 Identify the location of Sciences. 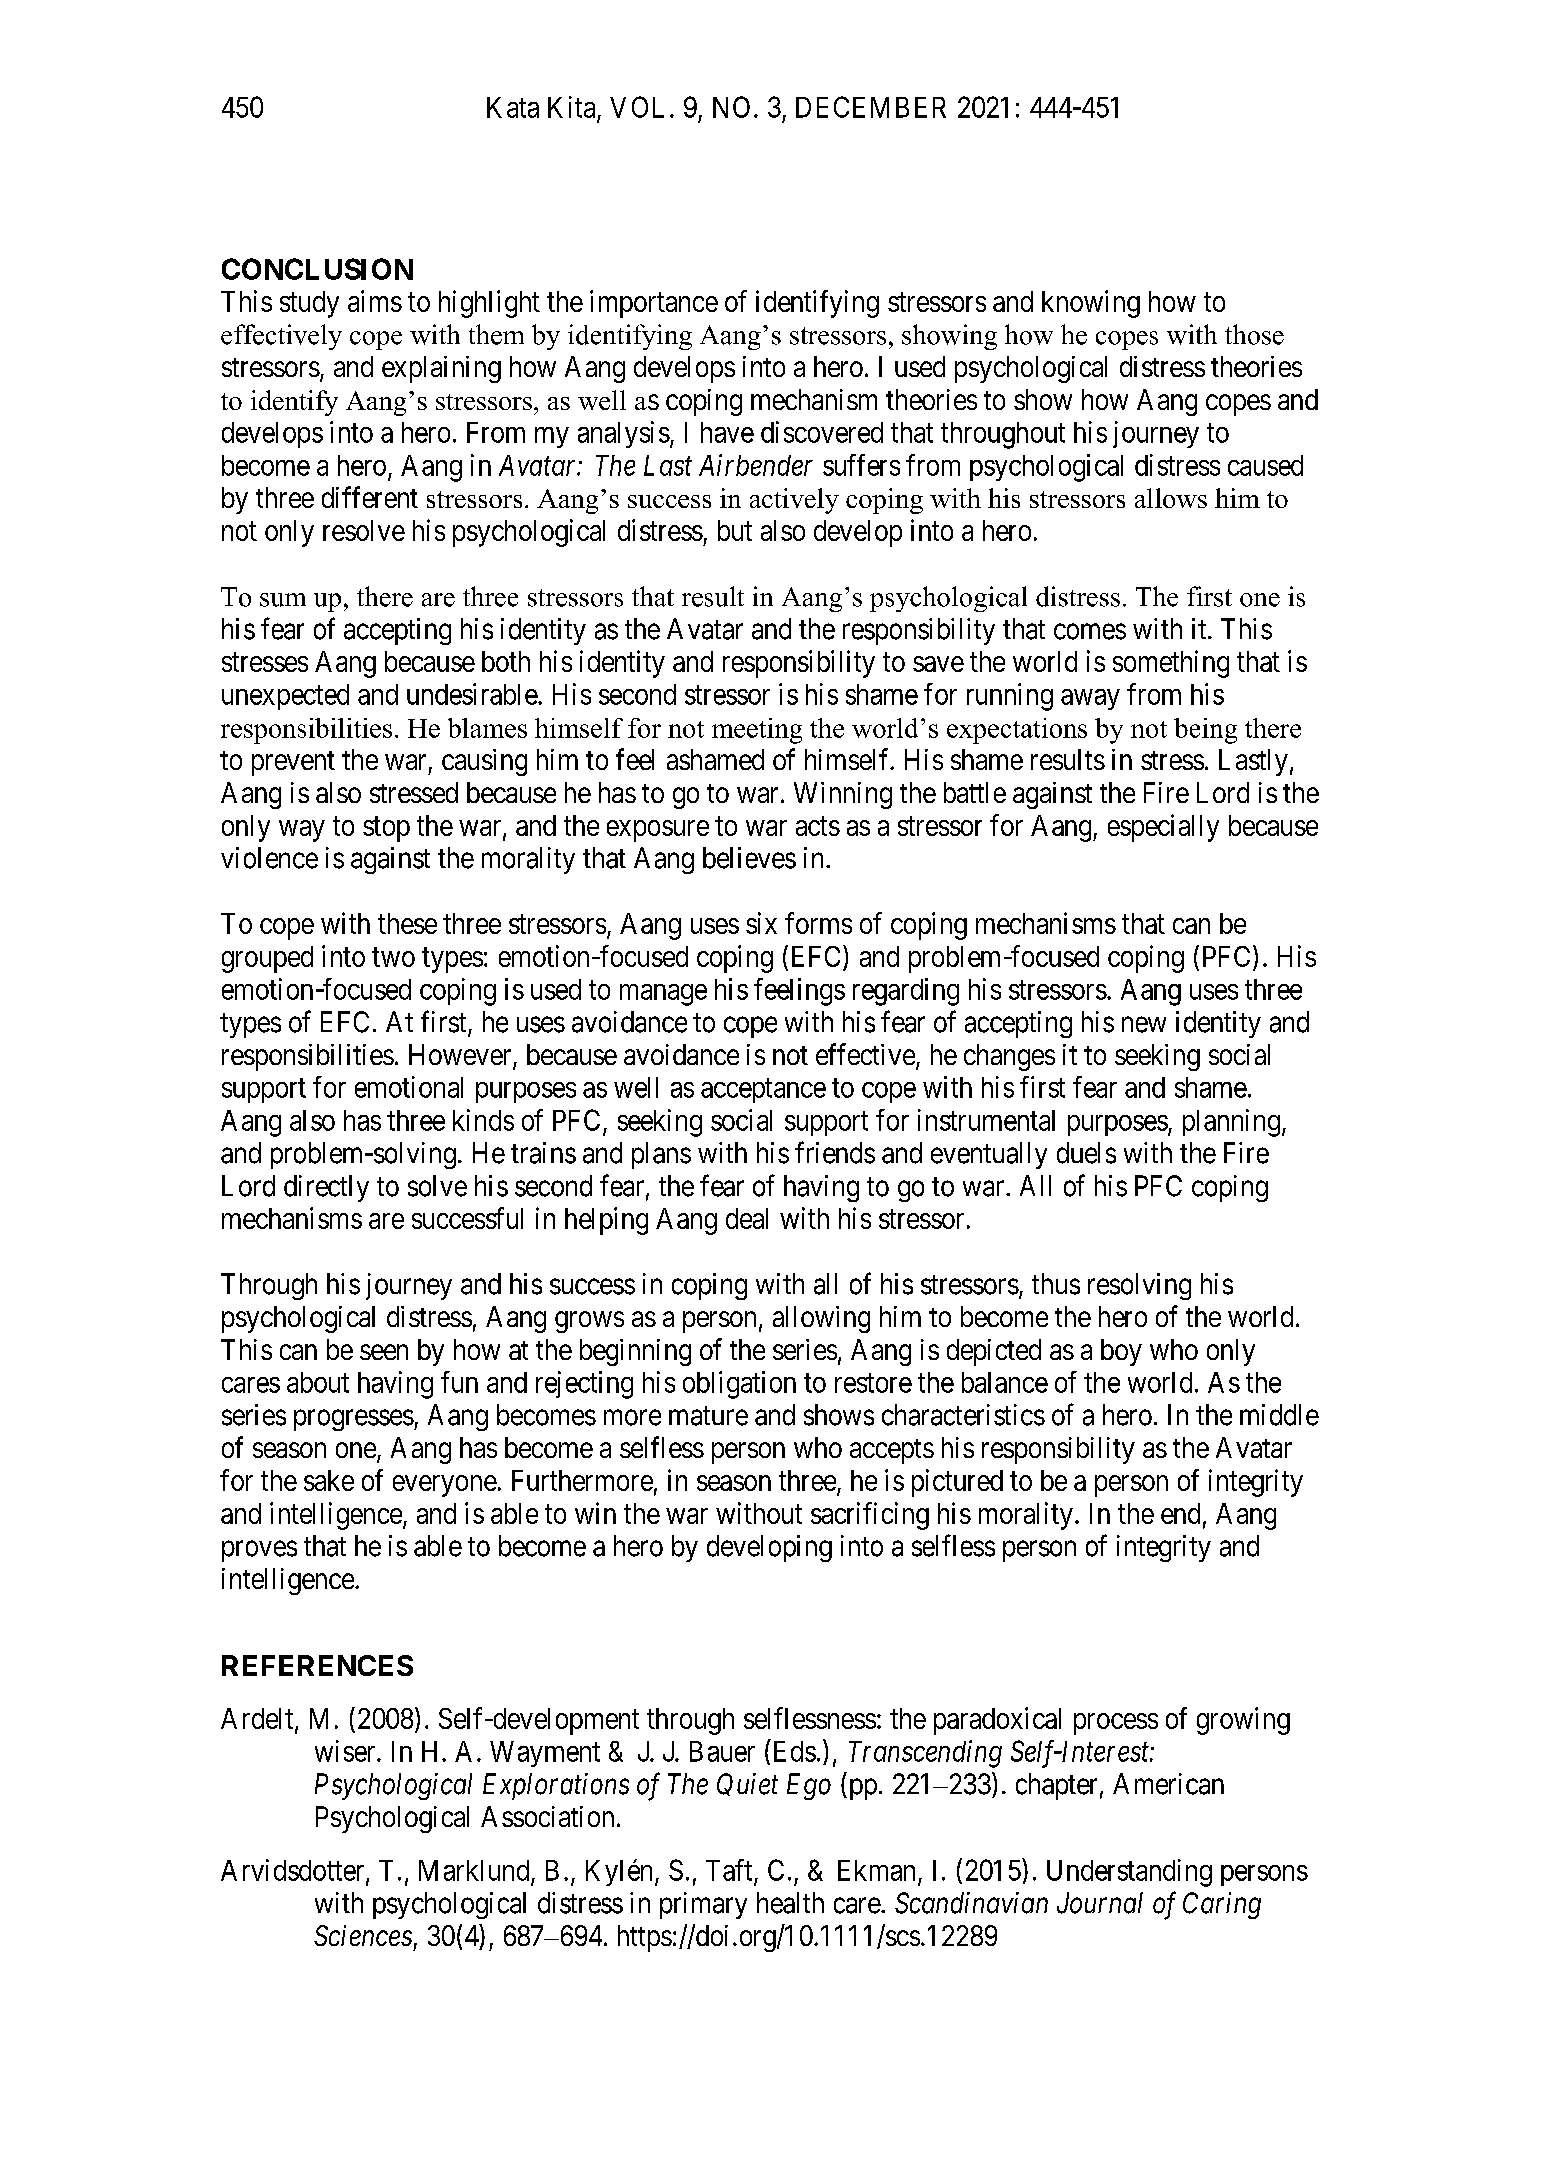
(363, 1935).
